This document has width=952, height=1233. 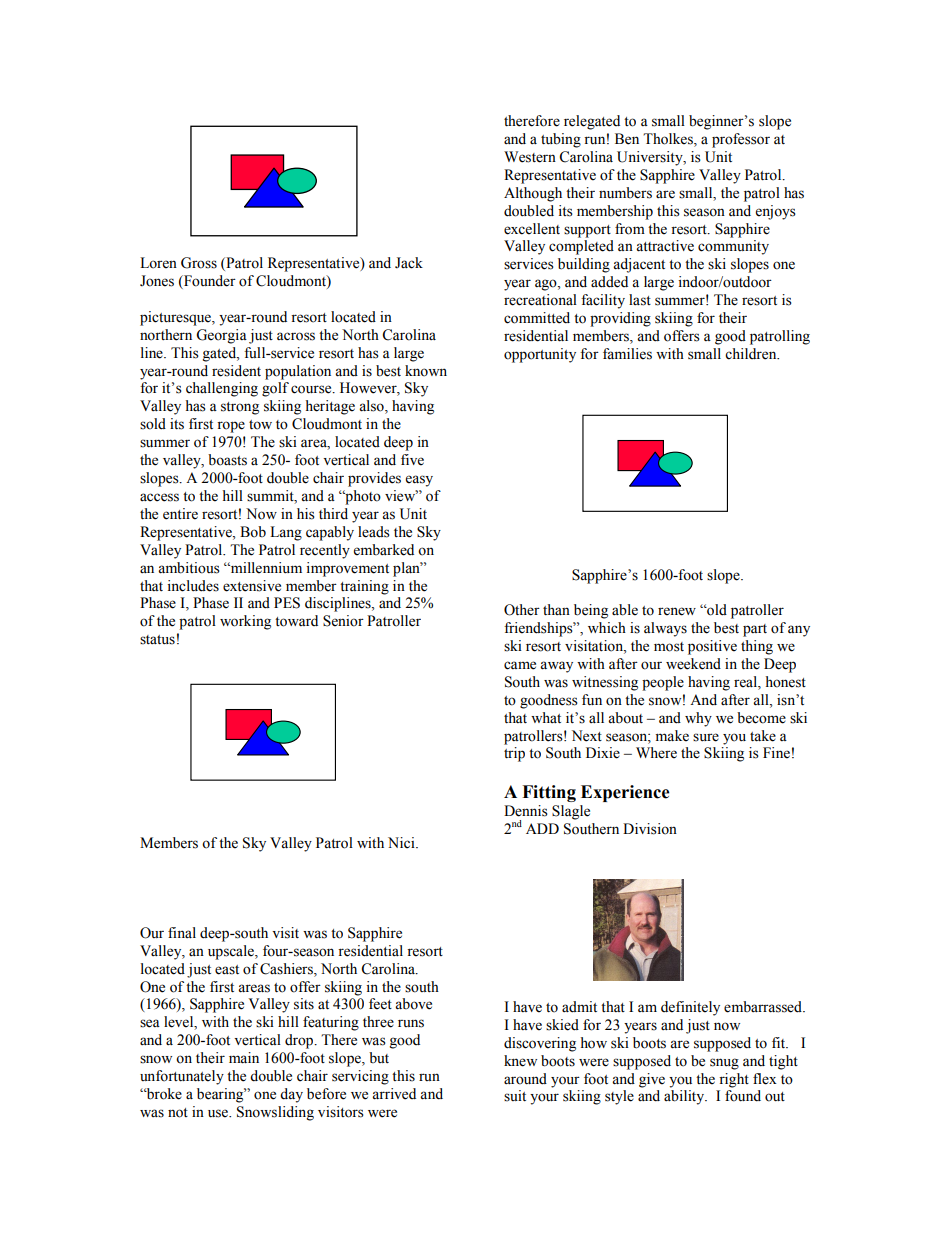 What do you see at coordinates (530, 157) in the document?
I see `Western` at bounding box center [530, 157].
